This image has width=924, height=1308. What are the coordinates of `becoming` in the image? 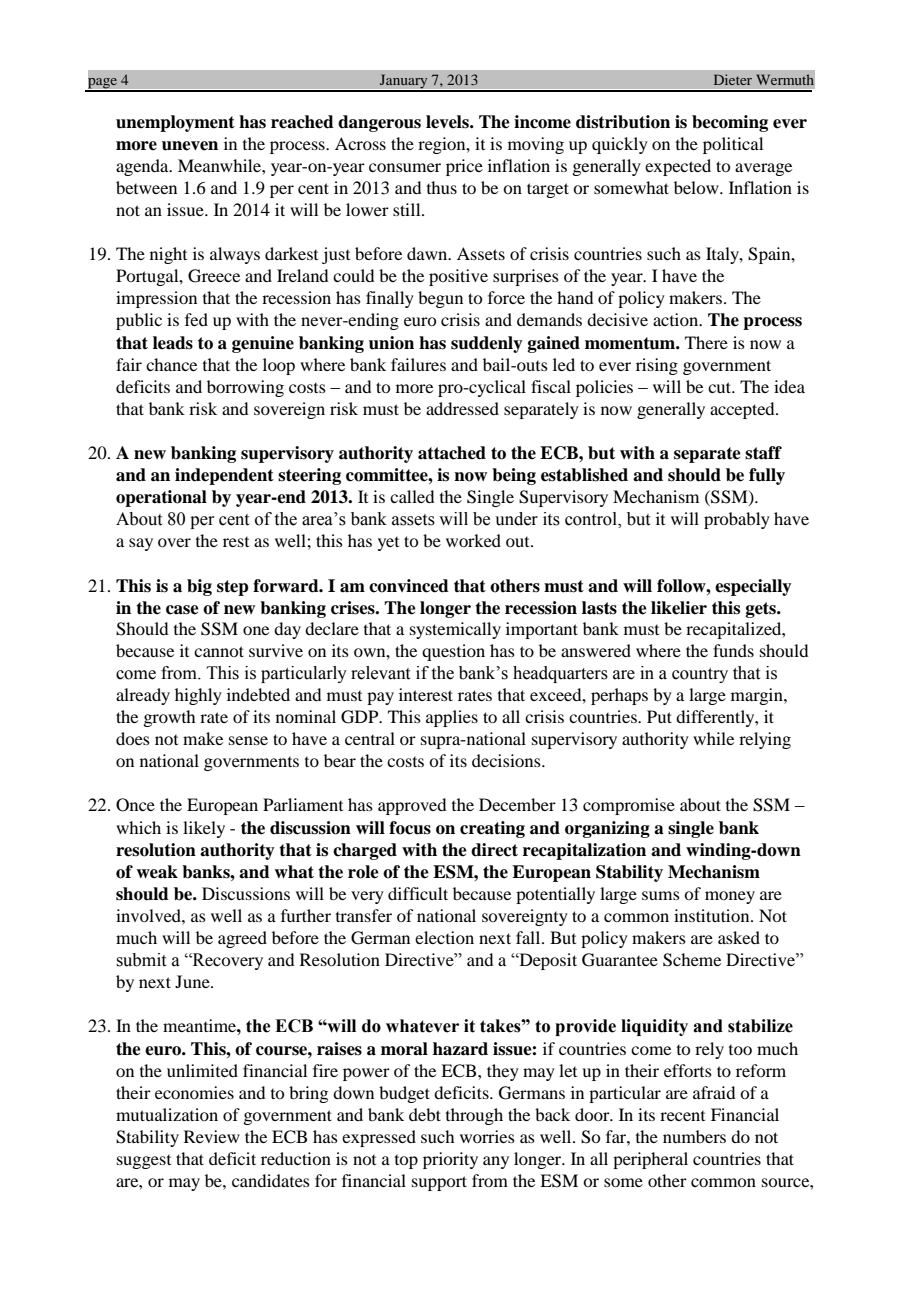 It's located at (730, 123).
